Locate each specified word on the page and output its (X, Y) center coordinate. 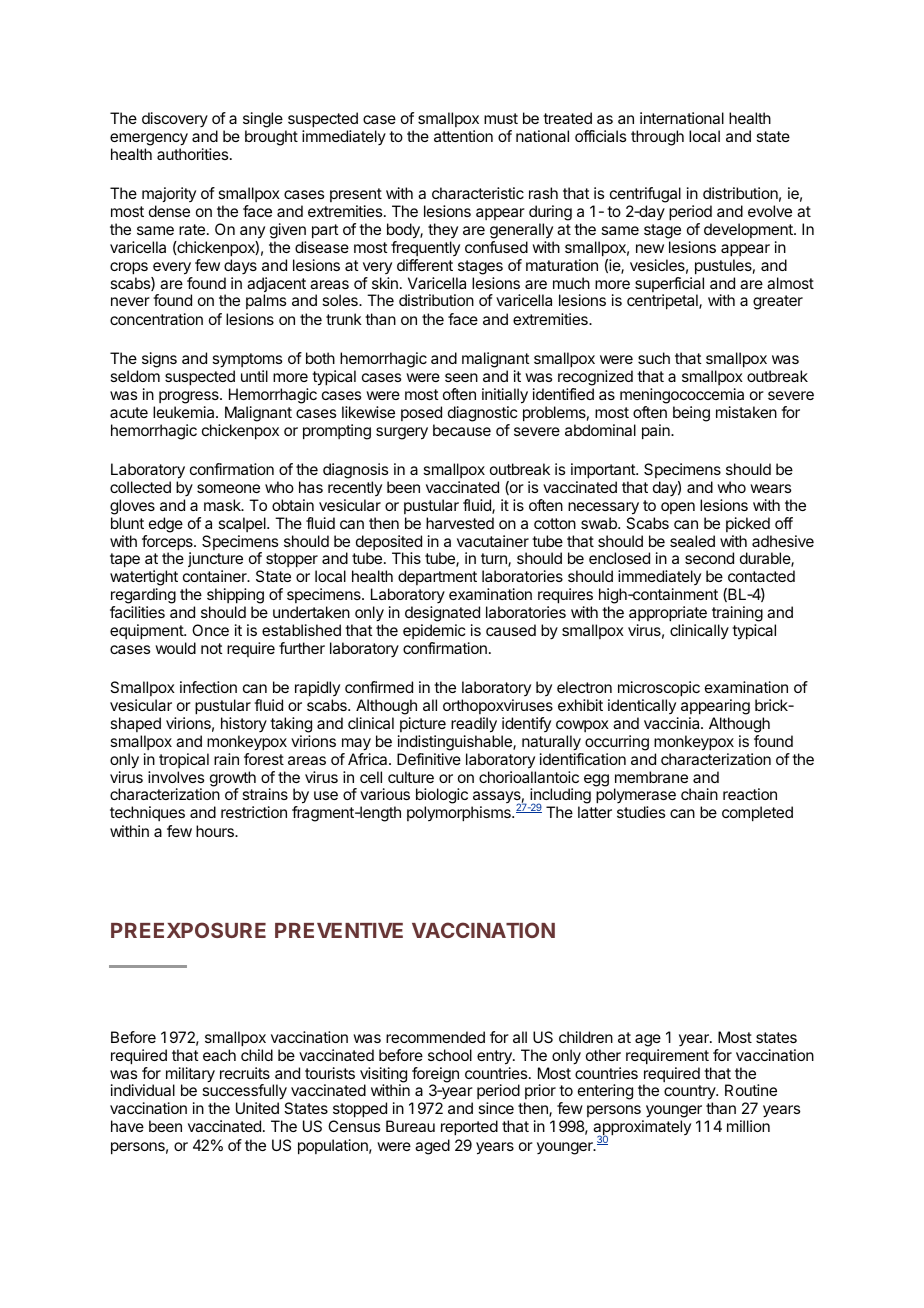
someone (228, 488)
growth (233, 780)
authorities (194, 154)
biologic (442, 797)
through (657, 138)
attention (463, 136)
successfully (245, 1093)
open (678, 508)
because (462, 430)
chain (699, 794)
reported (469, 1128)
